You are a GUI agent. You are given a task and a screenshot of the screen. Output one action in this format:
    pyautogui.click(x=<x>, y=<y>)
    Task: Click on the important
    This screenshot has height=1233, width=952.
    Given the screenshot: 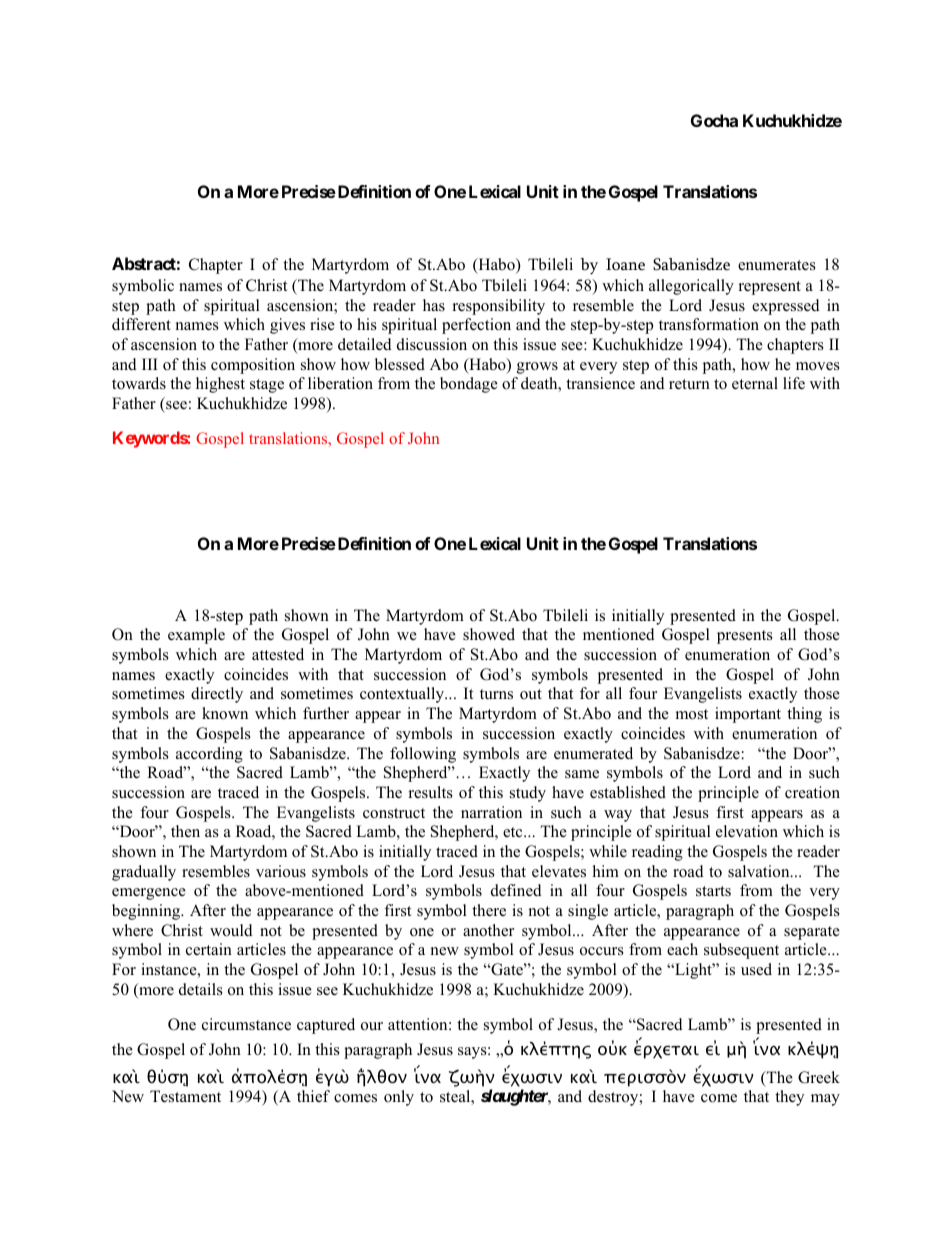 What is the action you would take?
    pyautogui.click(x=748, y=715)
